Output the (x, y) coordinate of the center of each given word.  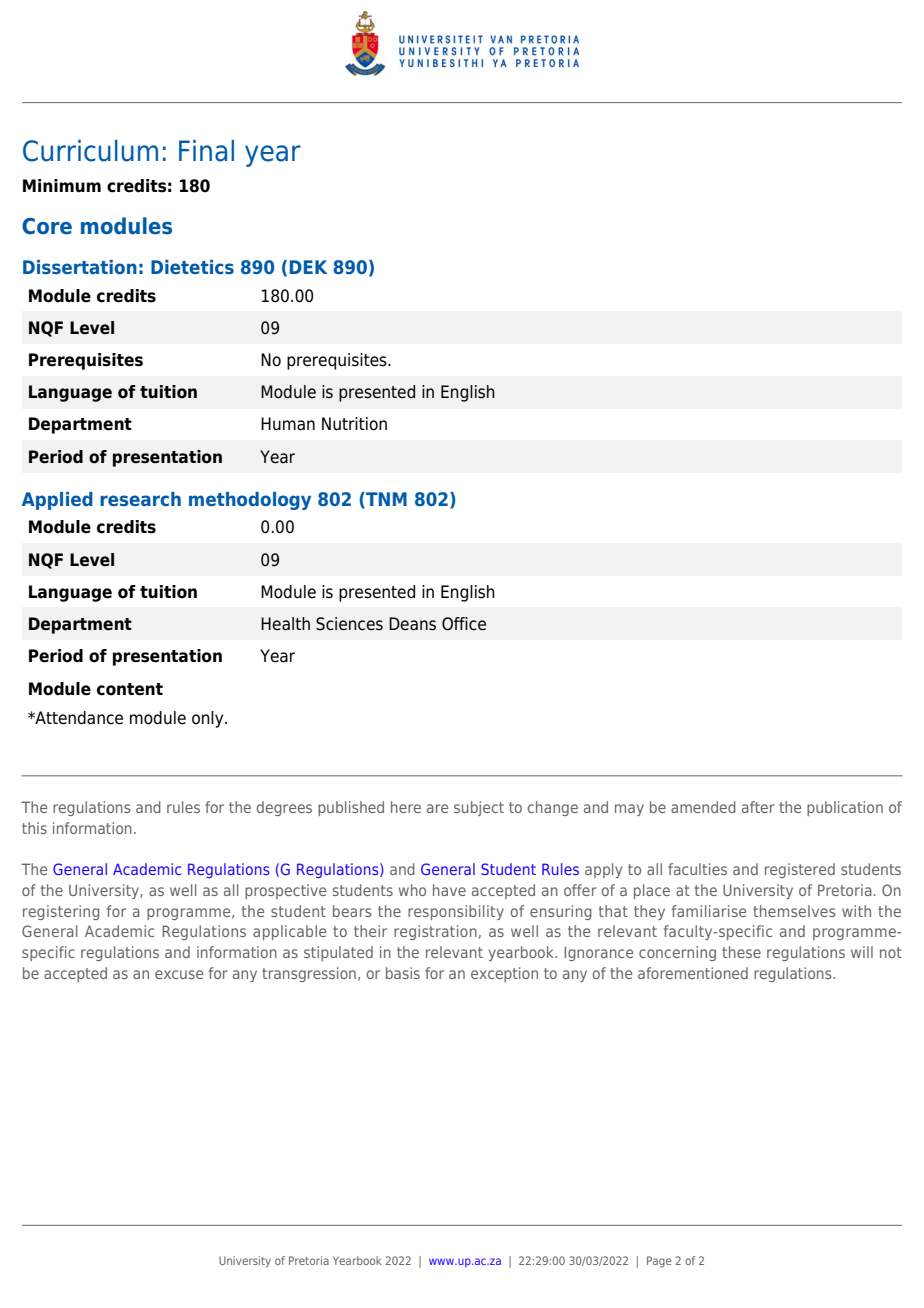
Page (659, 1262)
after (758, 807)
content (130, 689)
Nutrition (354, 424)
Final (206, 151)
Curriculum (90, 151)
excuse (179, 974)
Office (464, 624)
